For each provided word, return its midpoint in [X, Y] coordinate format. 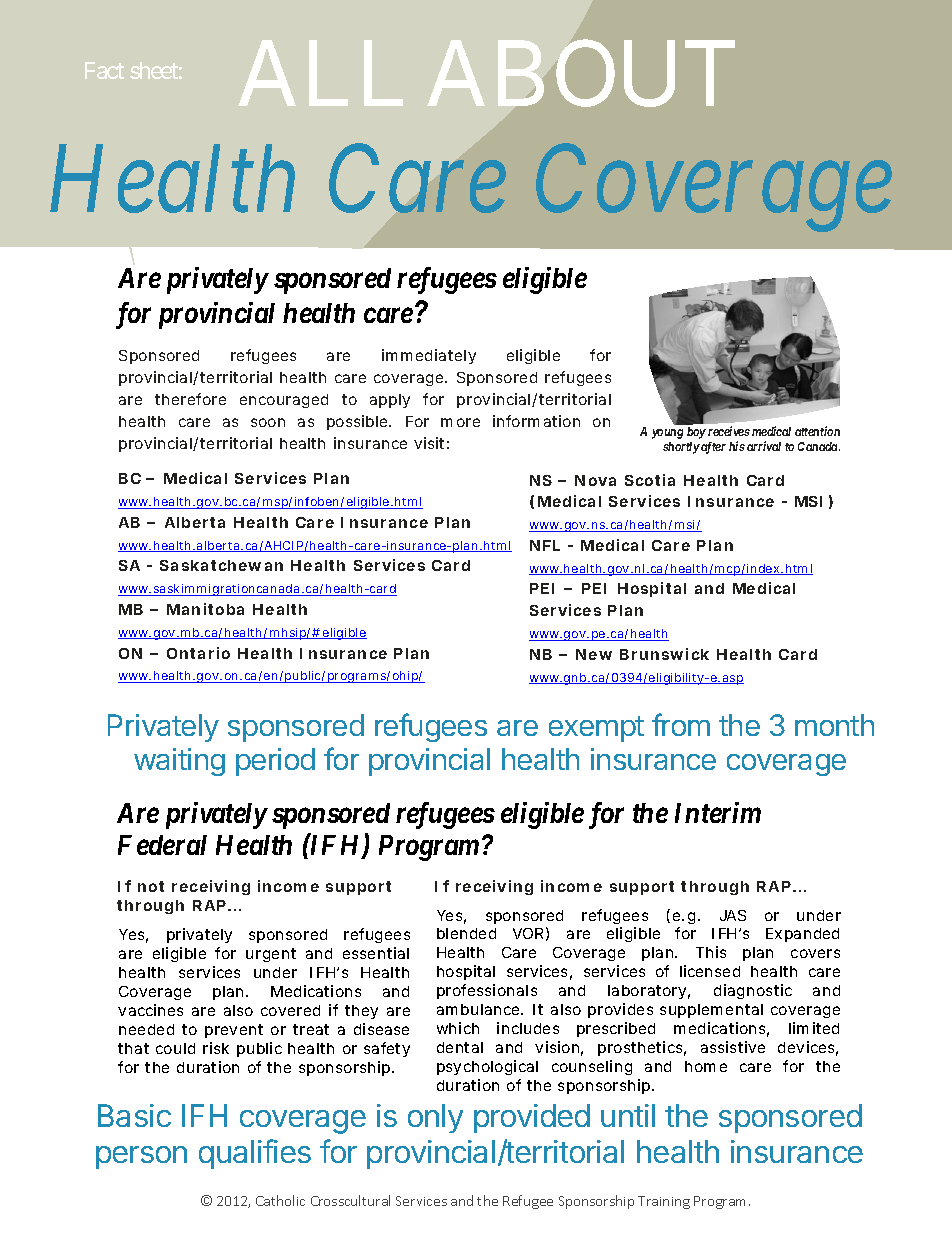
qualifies [255, 1154]
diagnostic [753, 991]
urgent [271, 955]
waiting [179, 762]
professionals [487, 991]
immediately [429, 356]
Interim [718, 812]
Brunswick [664, 654]
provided [532, 1118]
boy [696, 433]
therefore [190, 399]
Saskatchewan [221, 565]
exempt [596, 729]
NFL [545, 545]
